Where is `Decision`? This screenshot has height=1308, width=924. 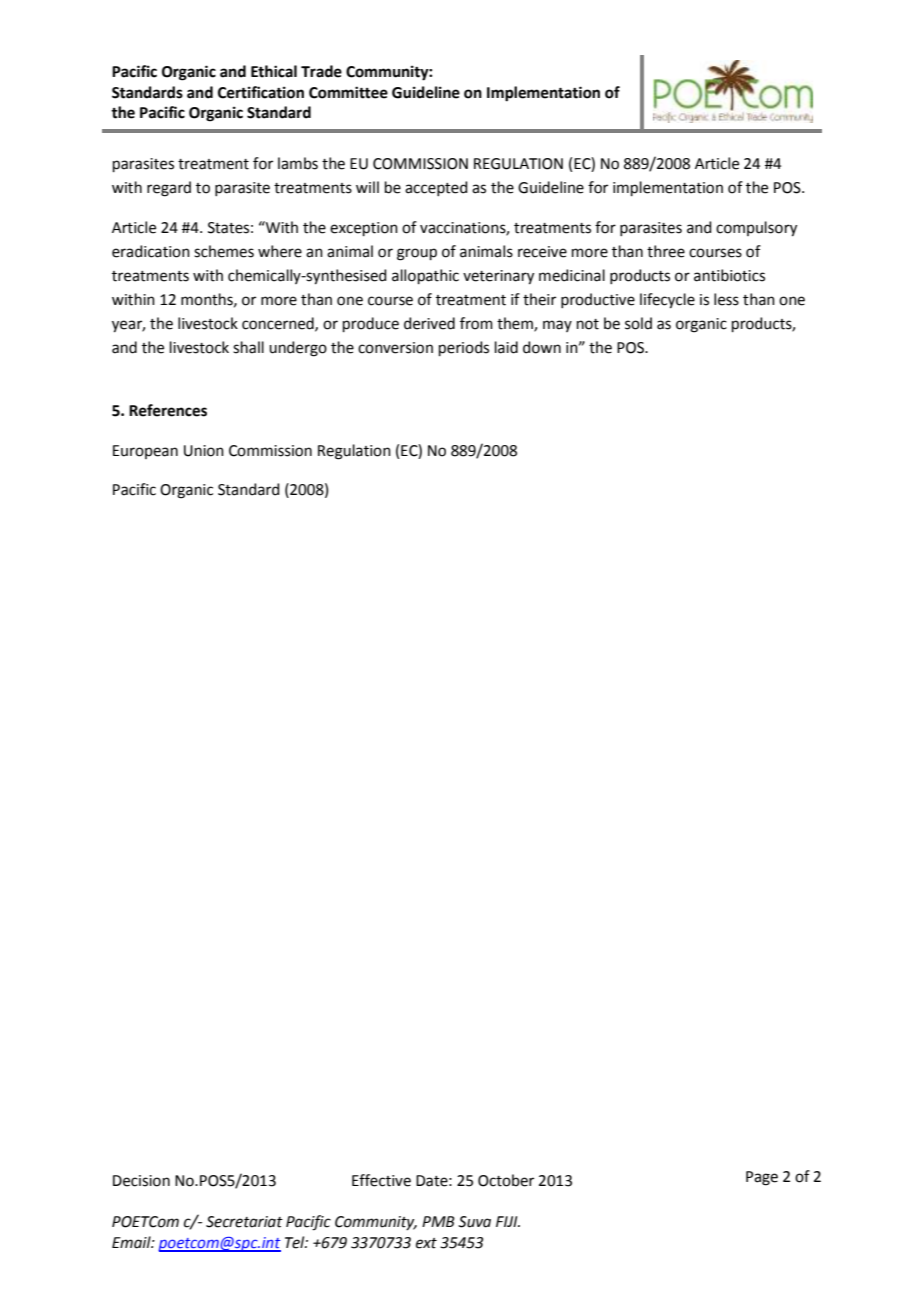
Decision is located at coordinates (141, 1181).
